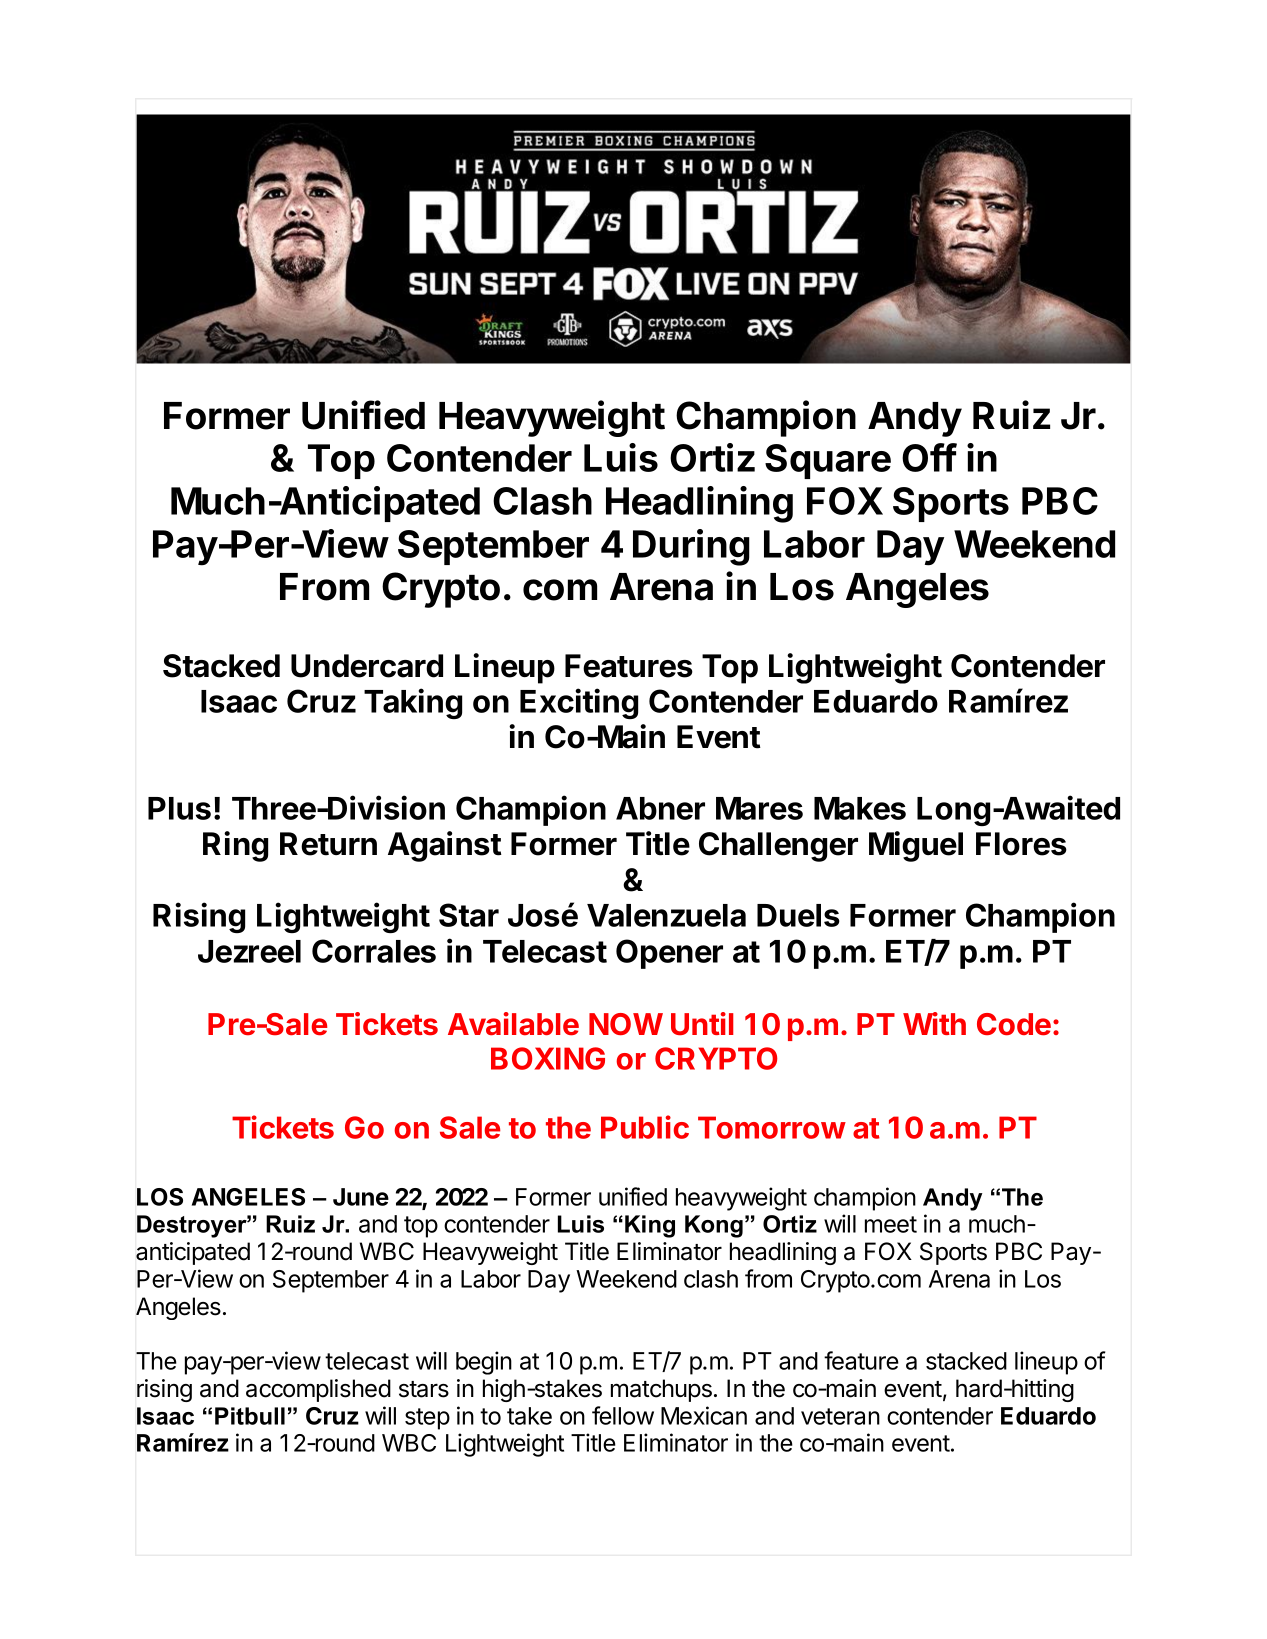 This screenshot has width=1267, height=1639. Describe the element at coordinates (249, 951) in the screenshot. I see `Jezreel` at that location.
